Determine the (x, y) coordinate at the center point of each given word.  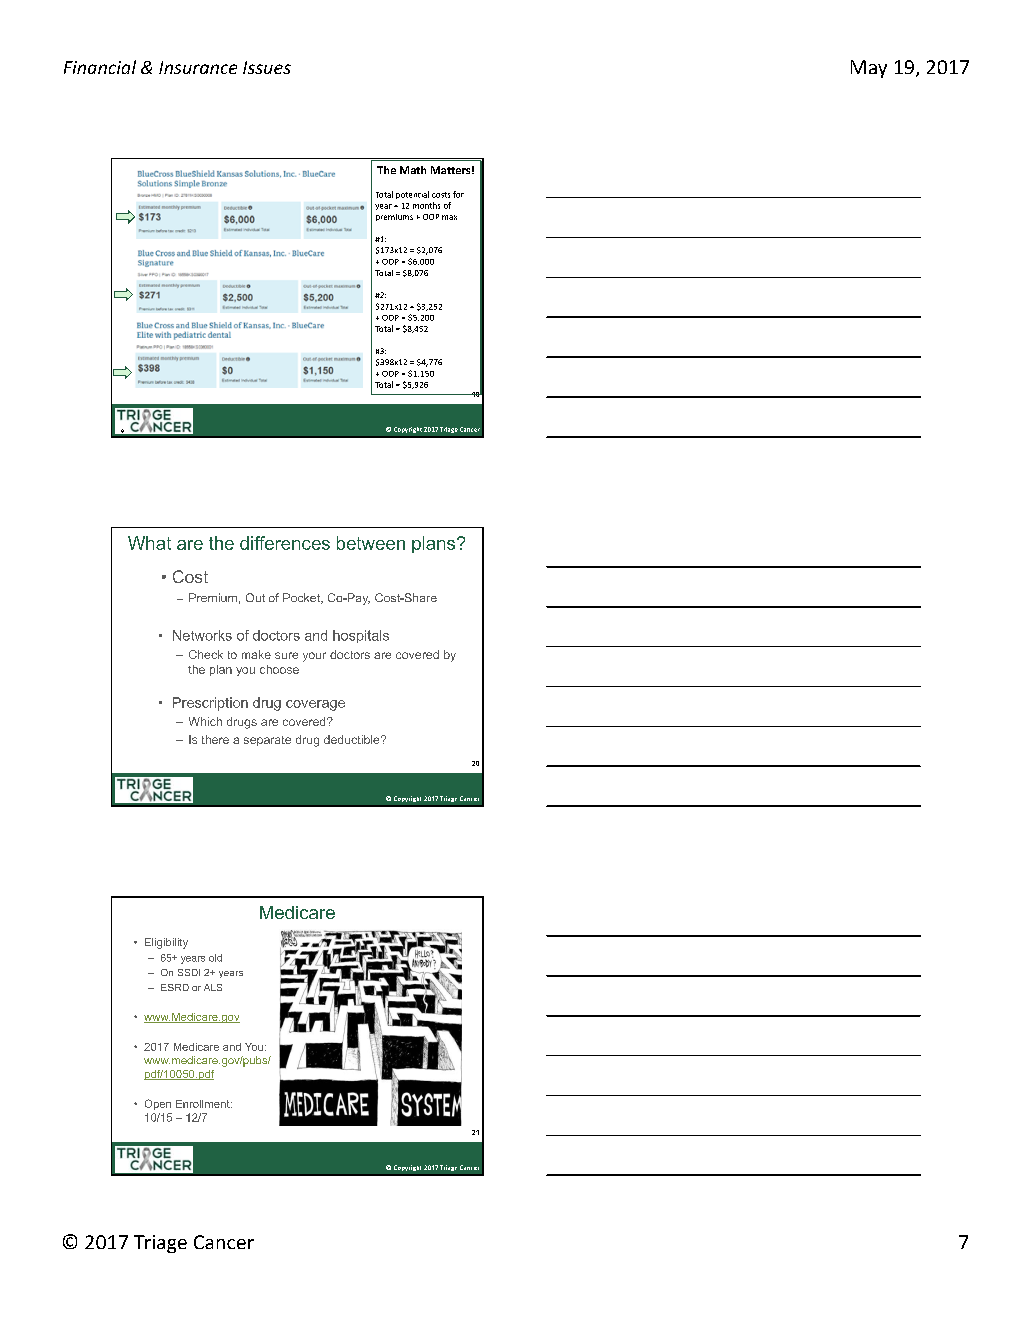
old (215, 958)
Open (158, 1104)
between (371, 543)
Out (255, 597)
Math (413, 170)
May (869, 69)
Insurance (198, 67)
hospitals (361, 636)
